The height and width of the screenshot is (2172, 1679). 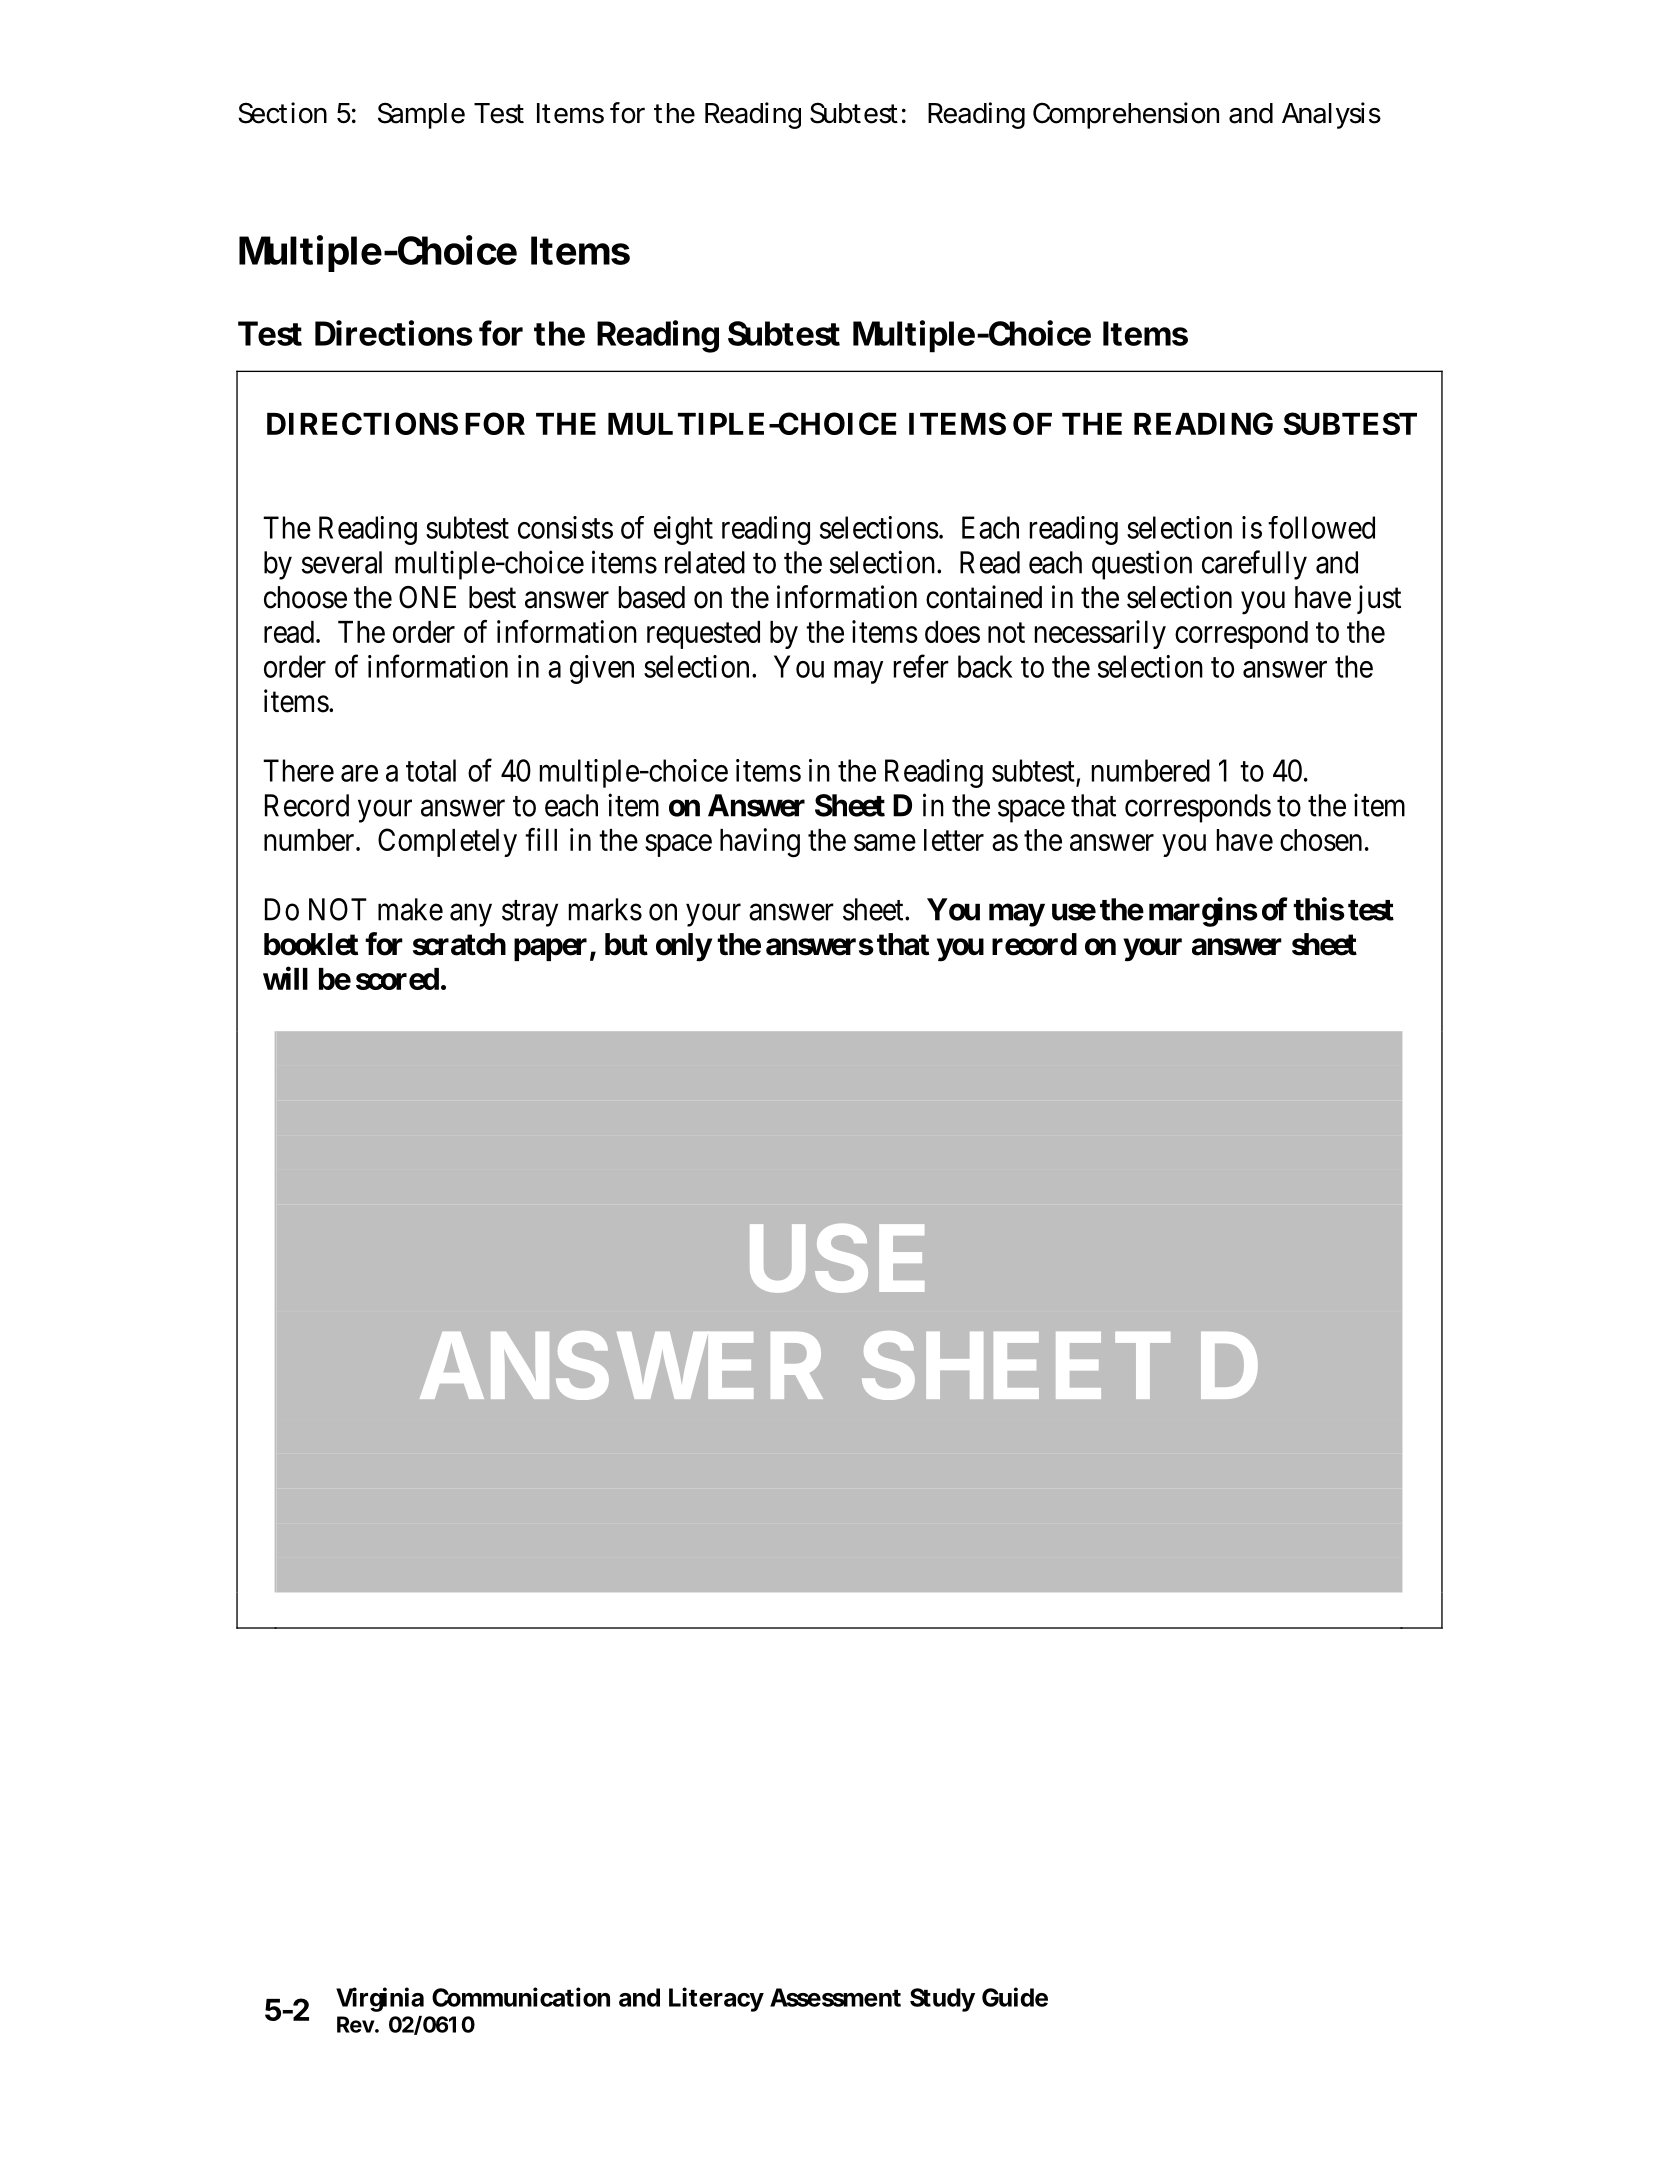 What do you see at coordinates (885, 843) in the screenshot?
I see `same` at bounding box center [885, 843].
